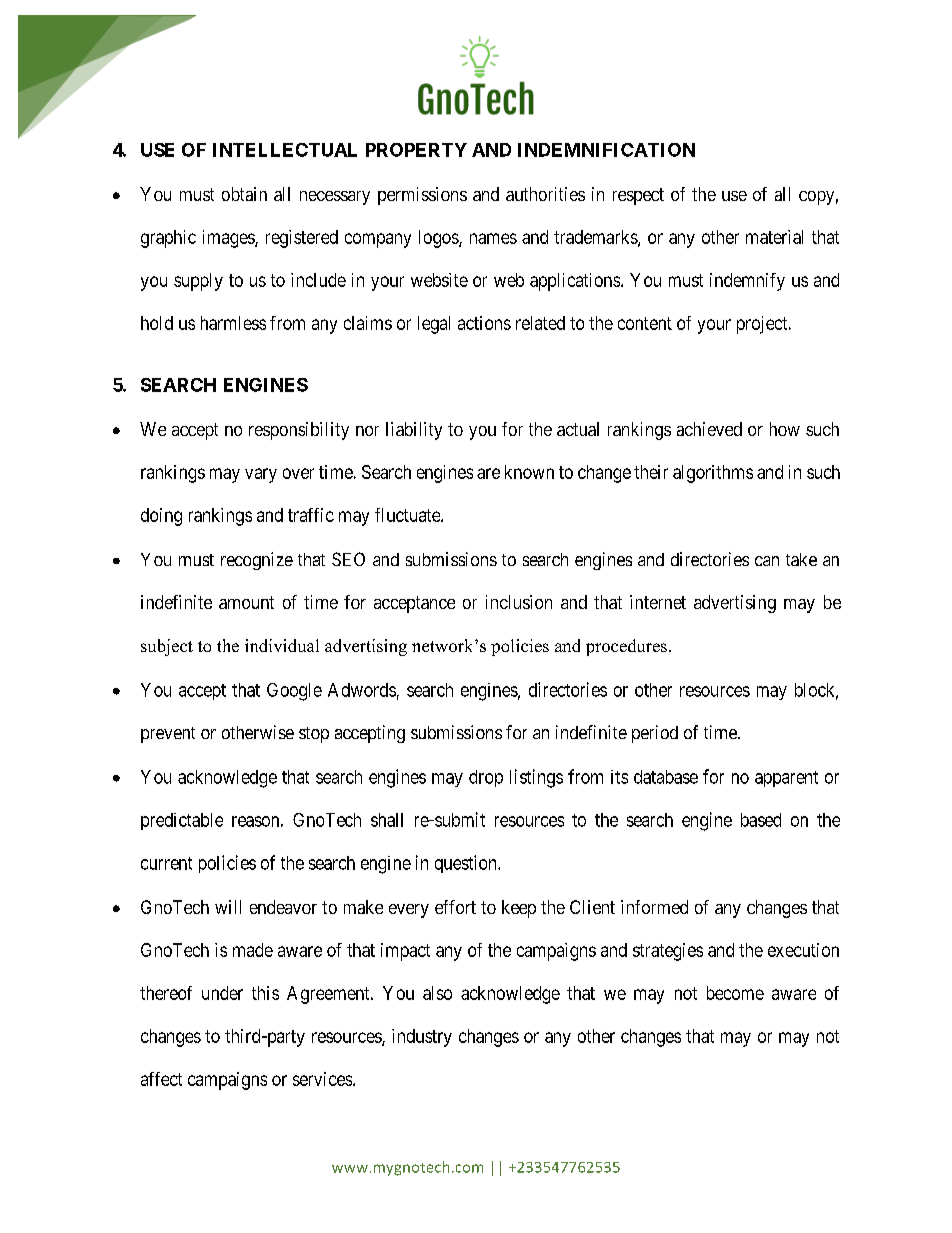  What do you see at coordinates (486, 778) in the image?
I see `drop` at bounding box center [486, 778].
